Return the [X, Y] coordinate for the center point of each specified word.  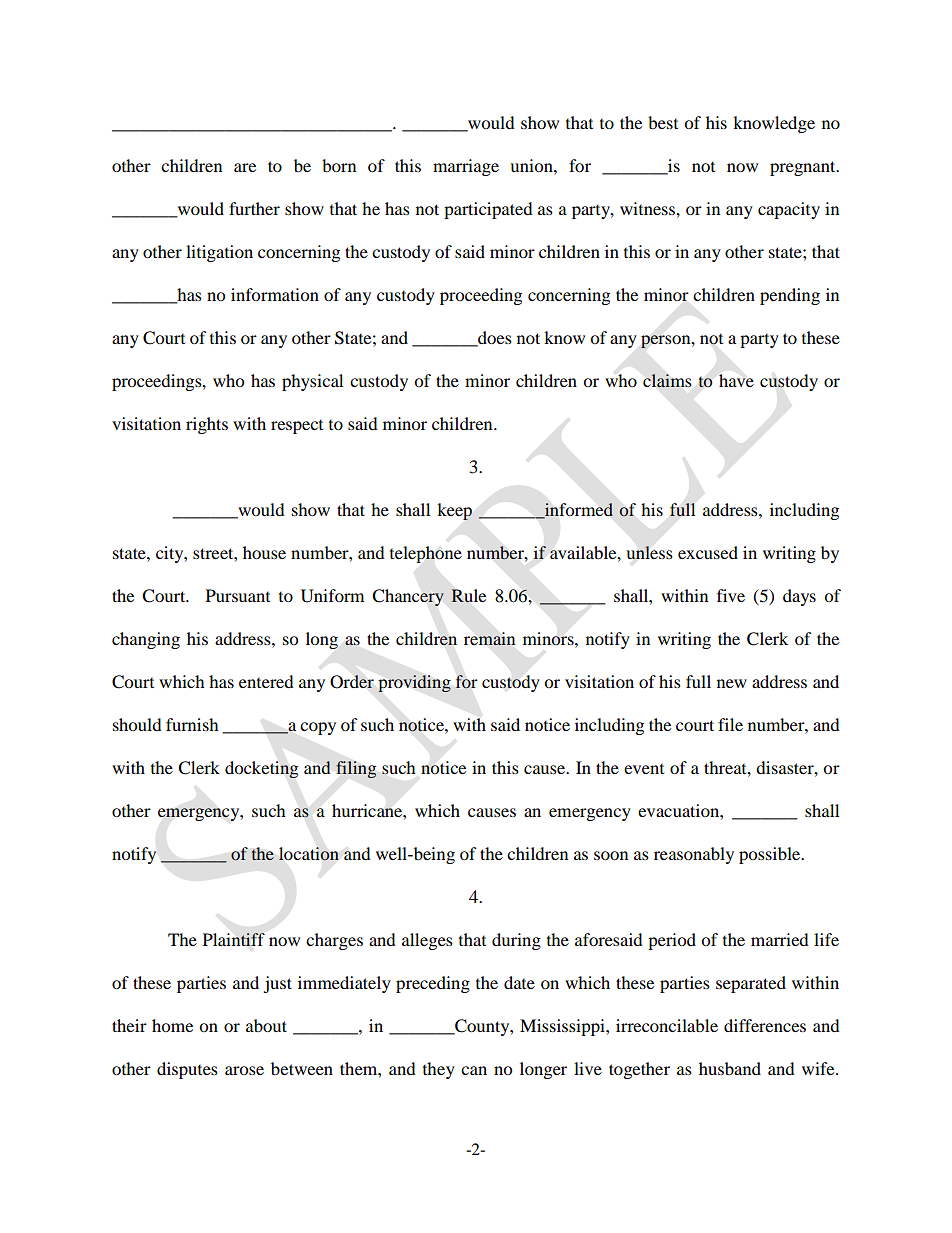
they [439, 1070]
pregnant [804, 168]
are [245, 167]
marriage [466, 167]
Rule [468, 596]
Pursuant [238, 595]
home [172, 1025]
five [731, 595]
